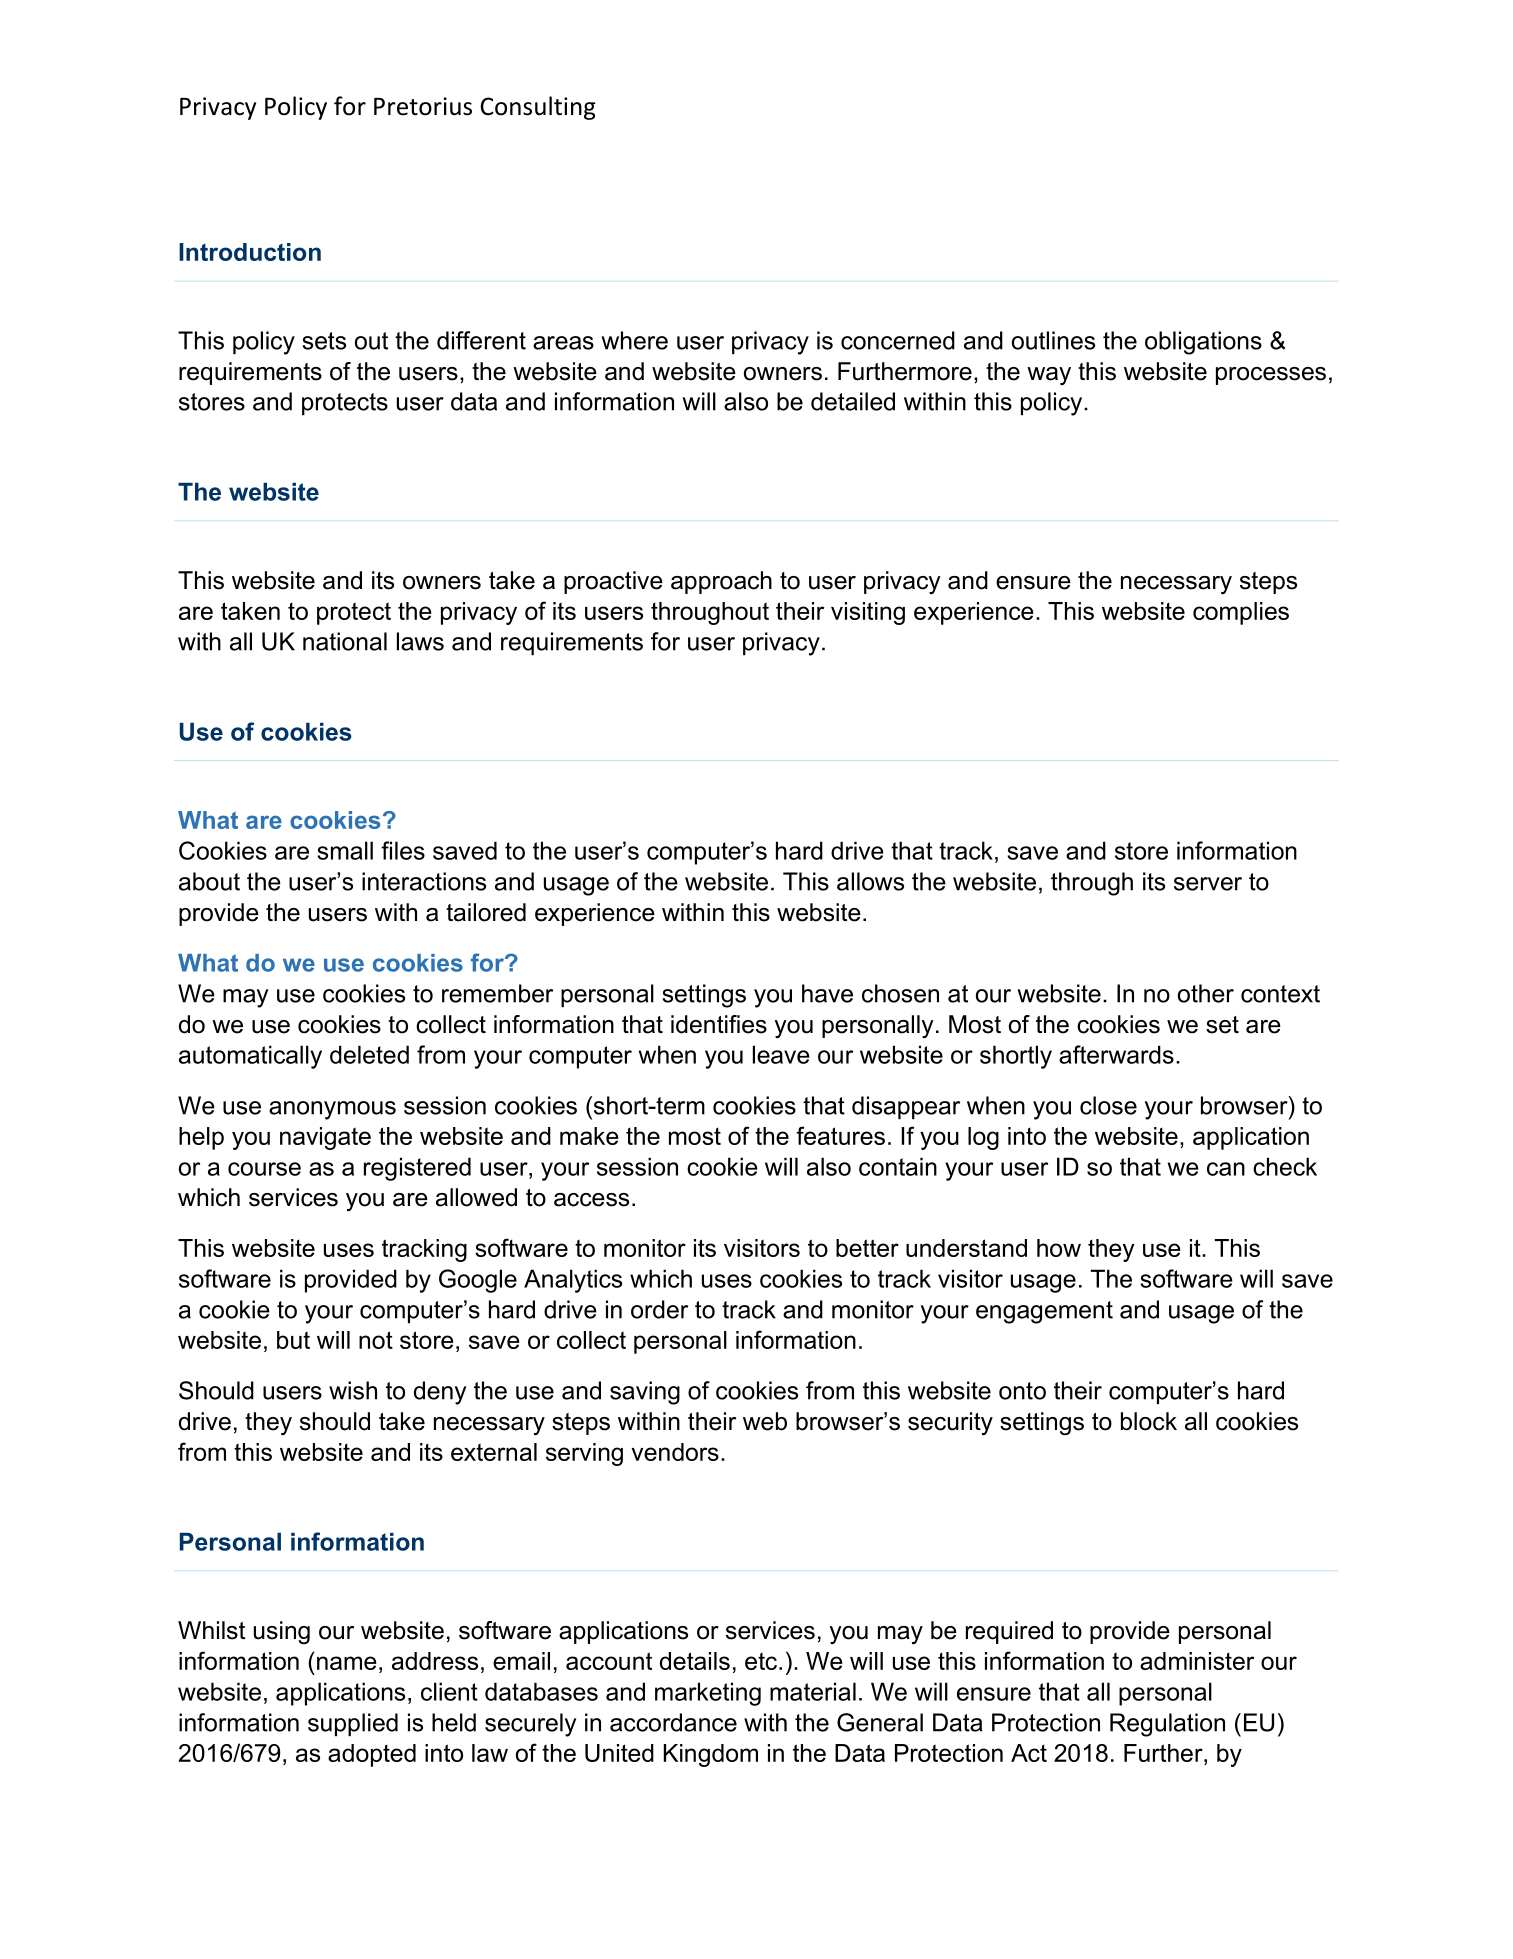  What do you see at coordinates (827, 993) in the page?
I see `have` at bounding box center [827, 993].
